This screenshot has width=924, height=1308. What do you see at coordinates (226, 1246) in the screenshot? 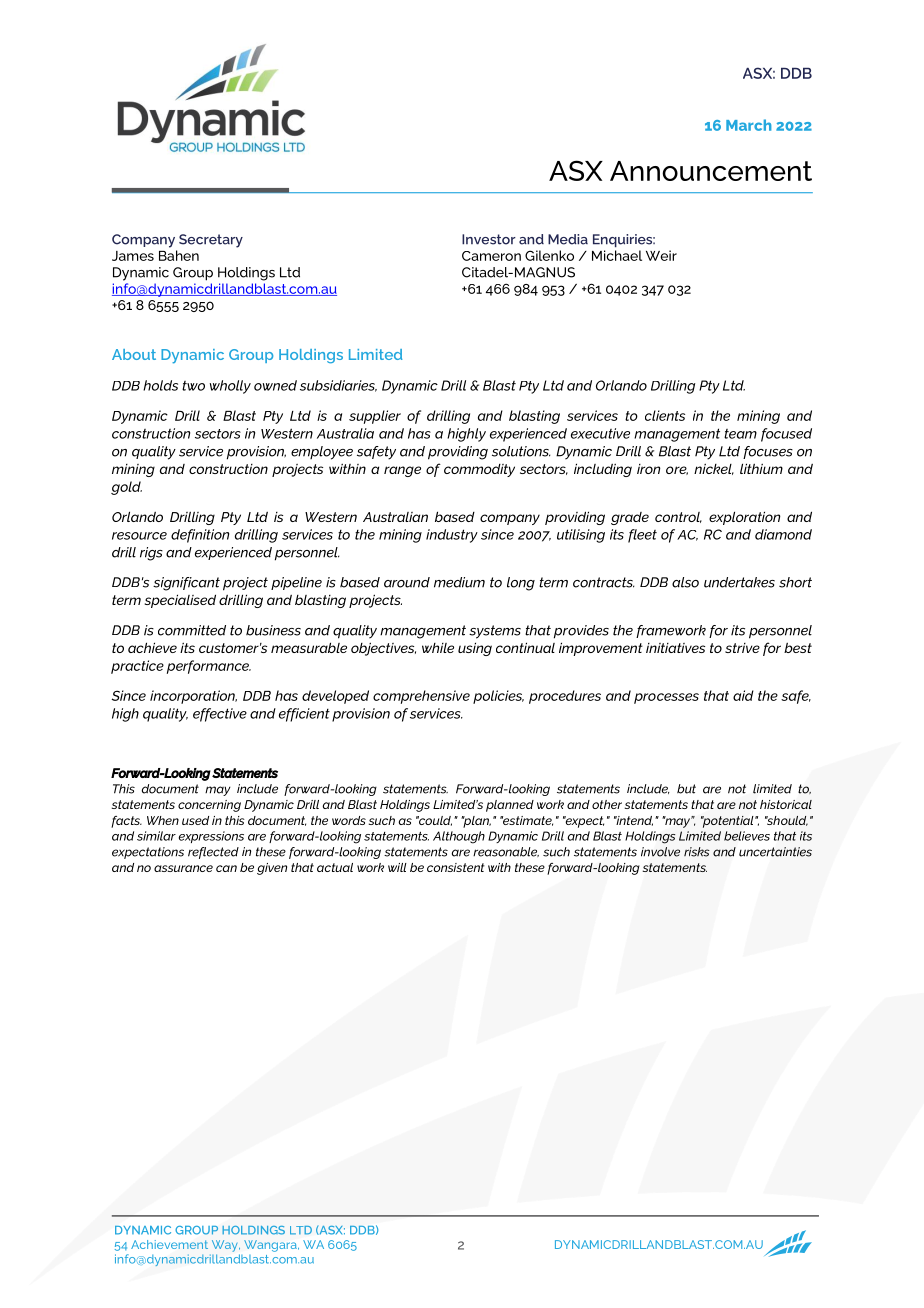
I see `Way` at bounding box center [226, 1246].
